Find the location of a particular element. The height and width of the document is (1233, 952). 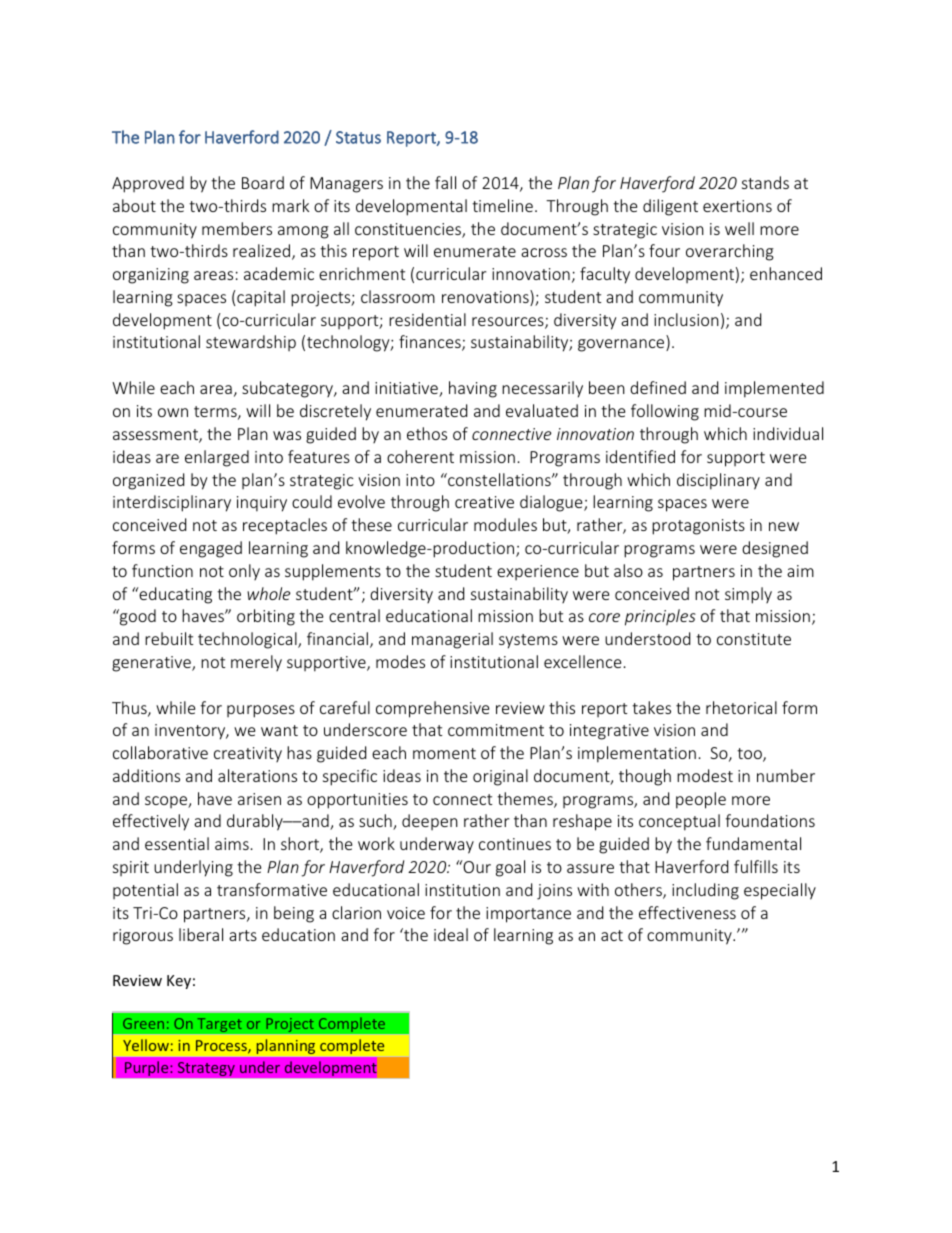

coherent is located at coordinates (420, 456).
